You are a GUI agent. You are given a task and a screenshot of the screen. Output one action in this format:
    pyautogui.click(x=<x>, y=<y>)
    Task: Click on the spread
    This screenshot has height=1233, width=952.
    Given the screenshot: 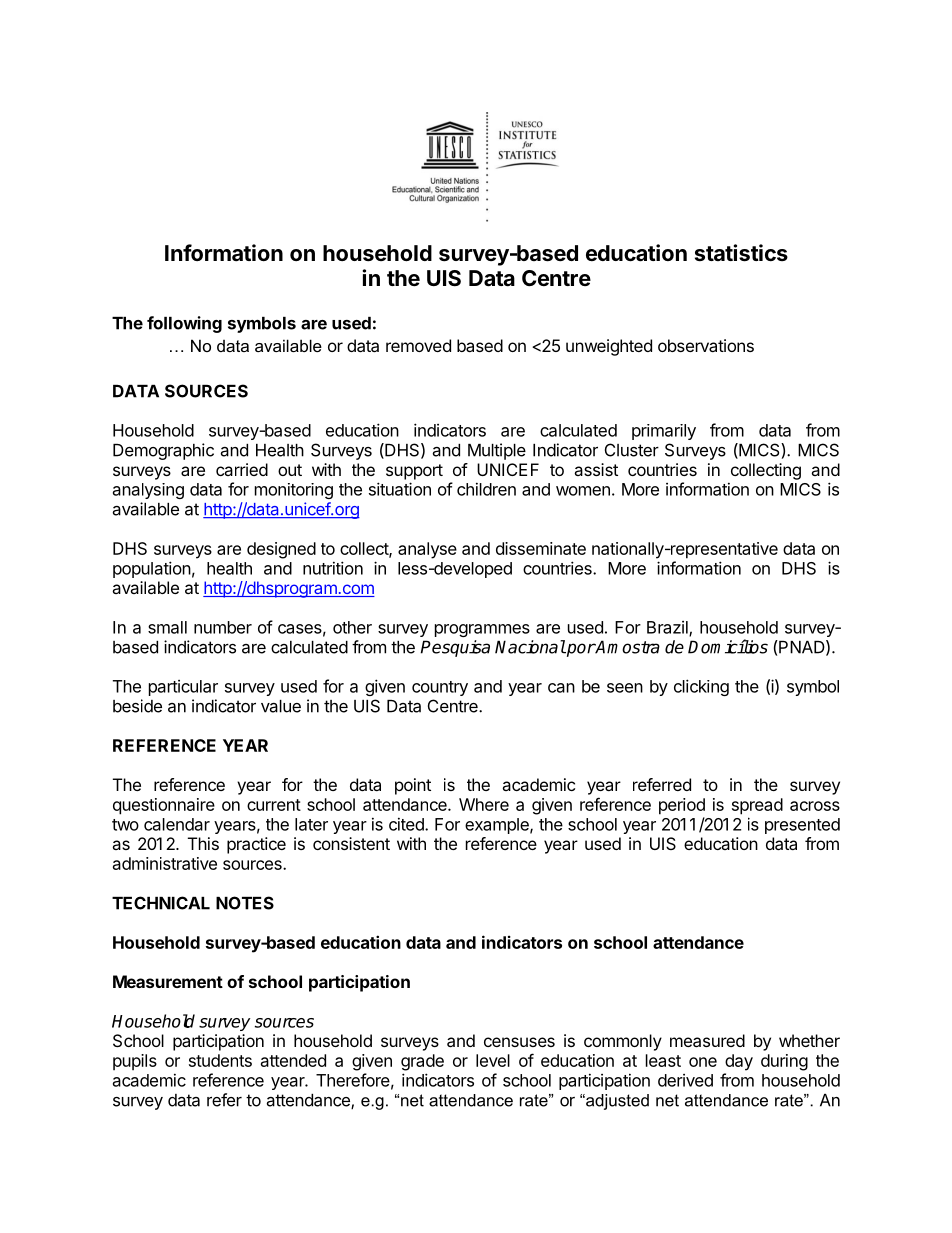 What is the action you would take?
    pyautogui.click(x=757, y=806)
